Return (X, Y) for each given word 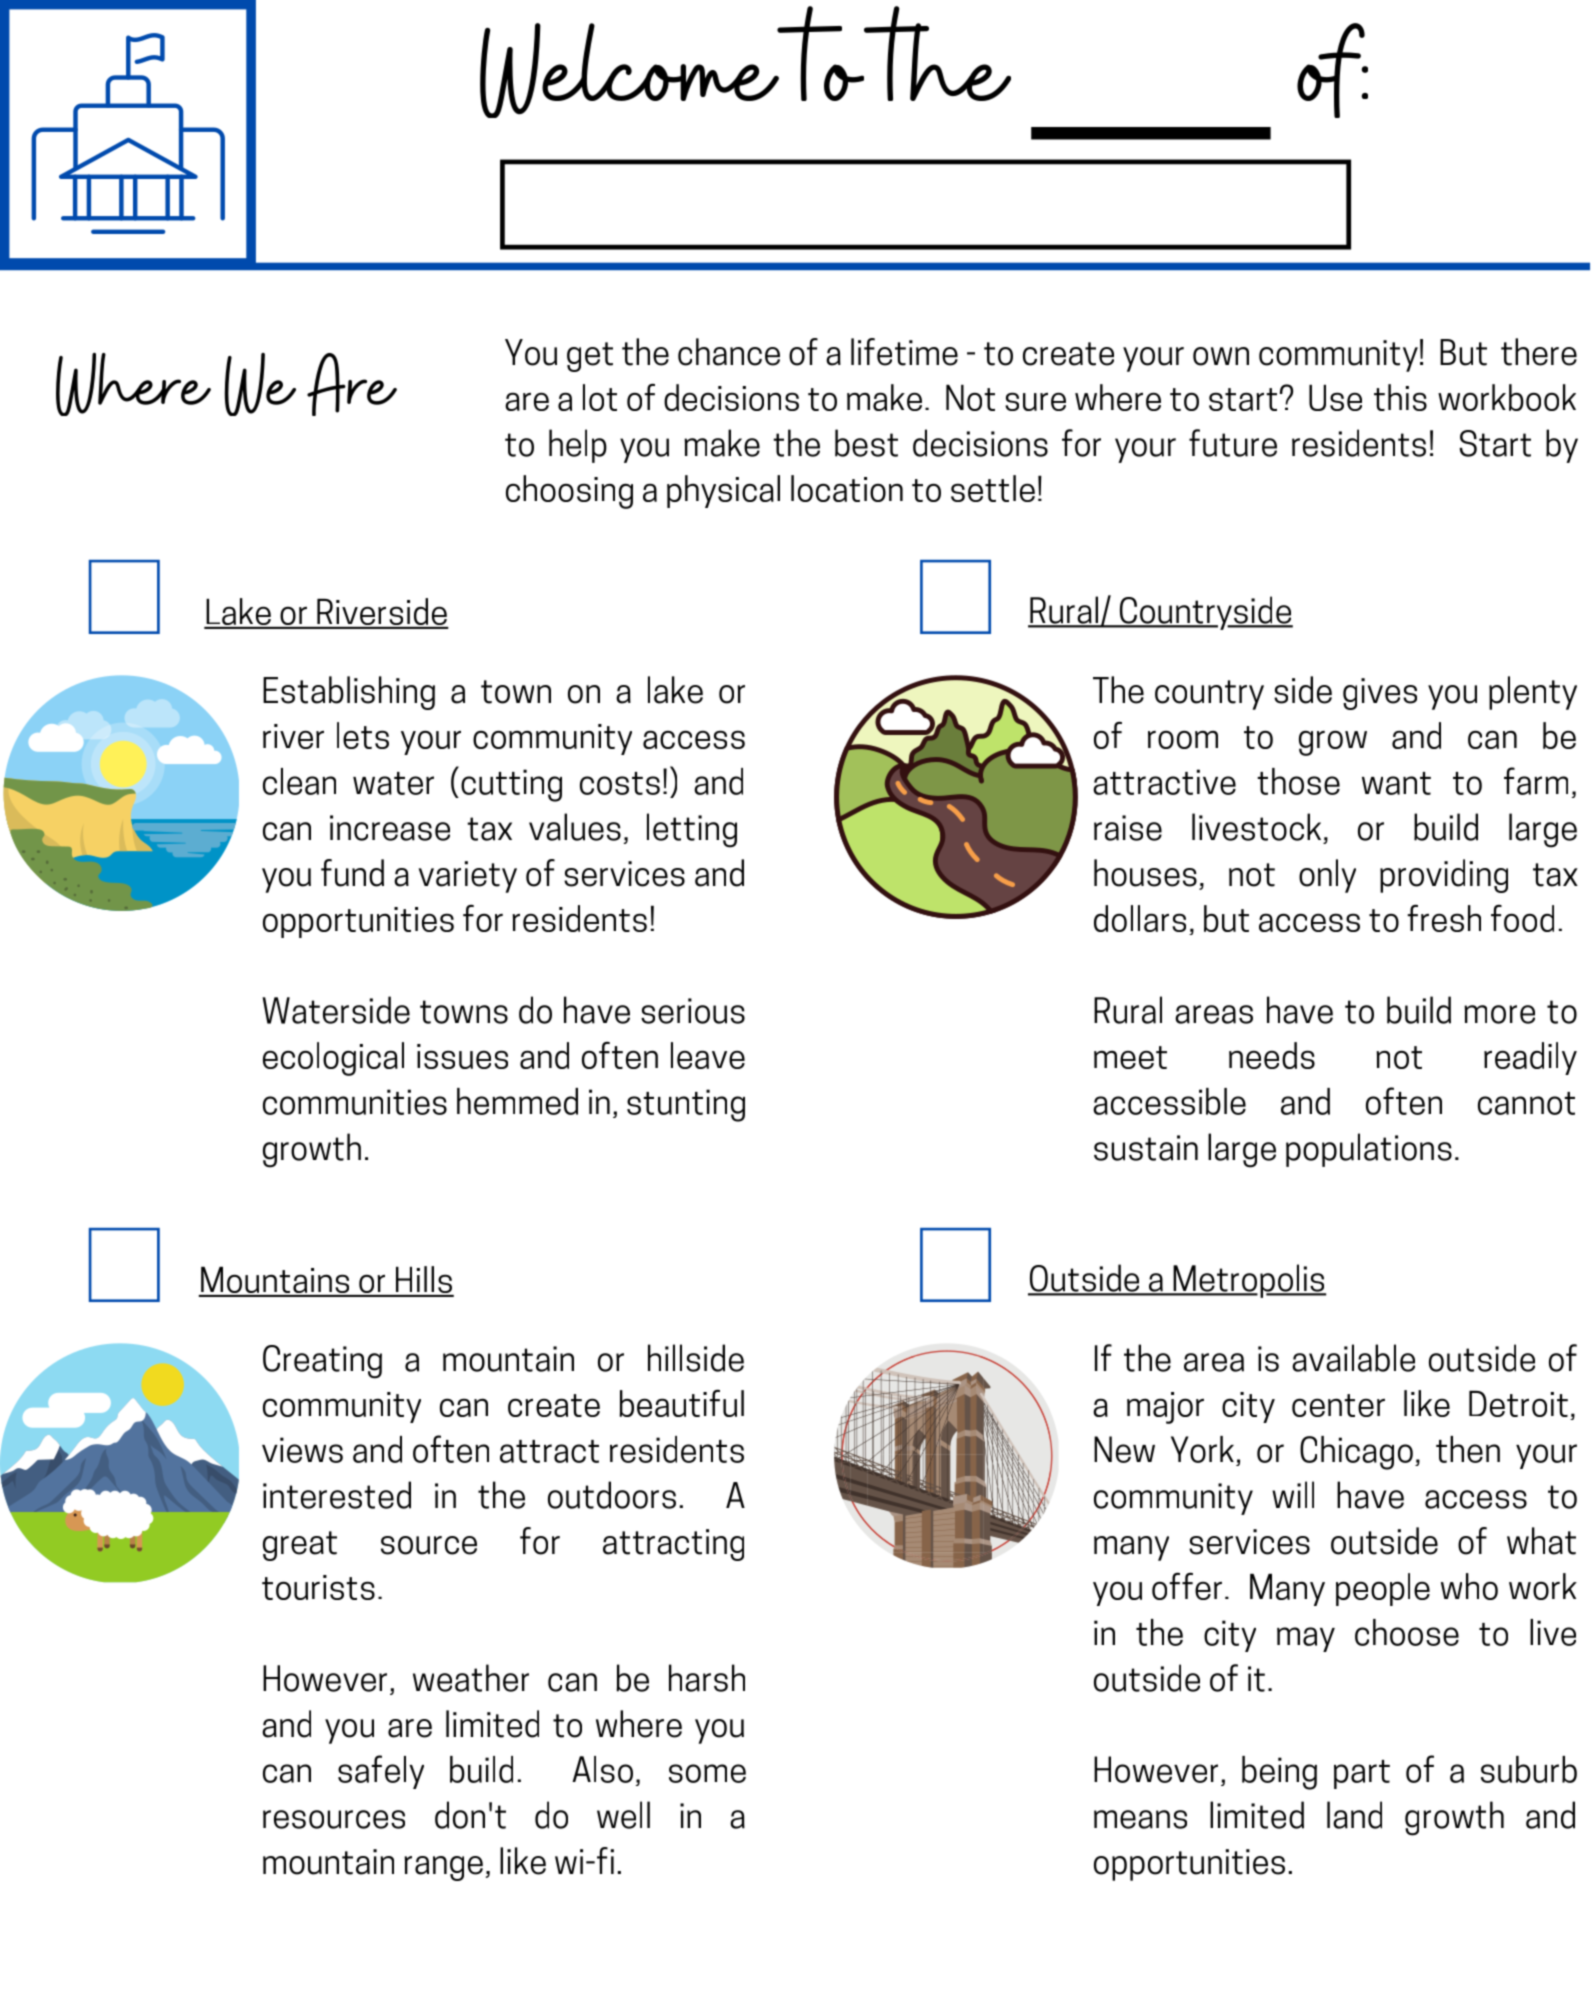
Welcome (630, 70)
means (1140, 1819)
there (1539, 352)
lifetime (904, 352)
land (1354, 1815)
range (443, 1868)
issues (462, 1056)
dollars (1140, 918)
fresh (1444, 918)
